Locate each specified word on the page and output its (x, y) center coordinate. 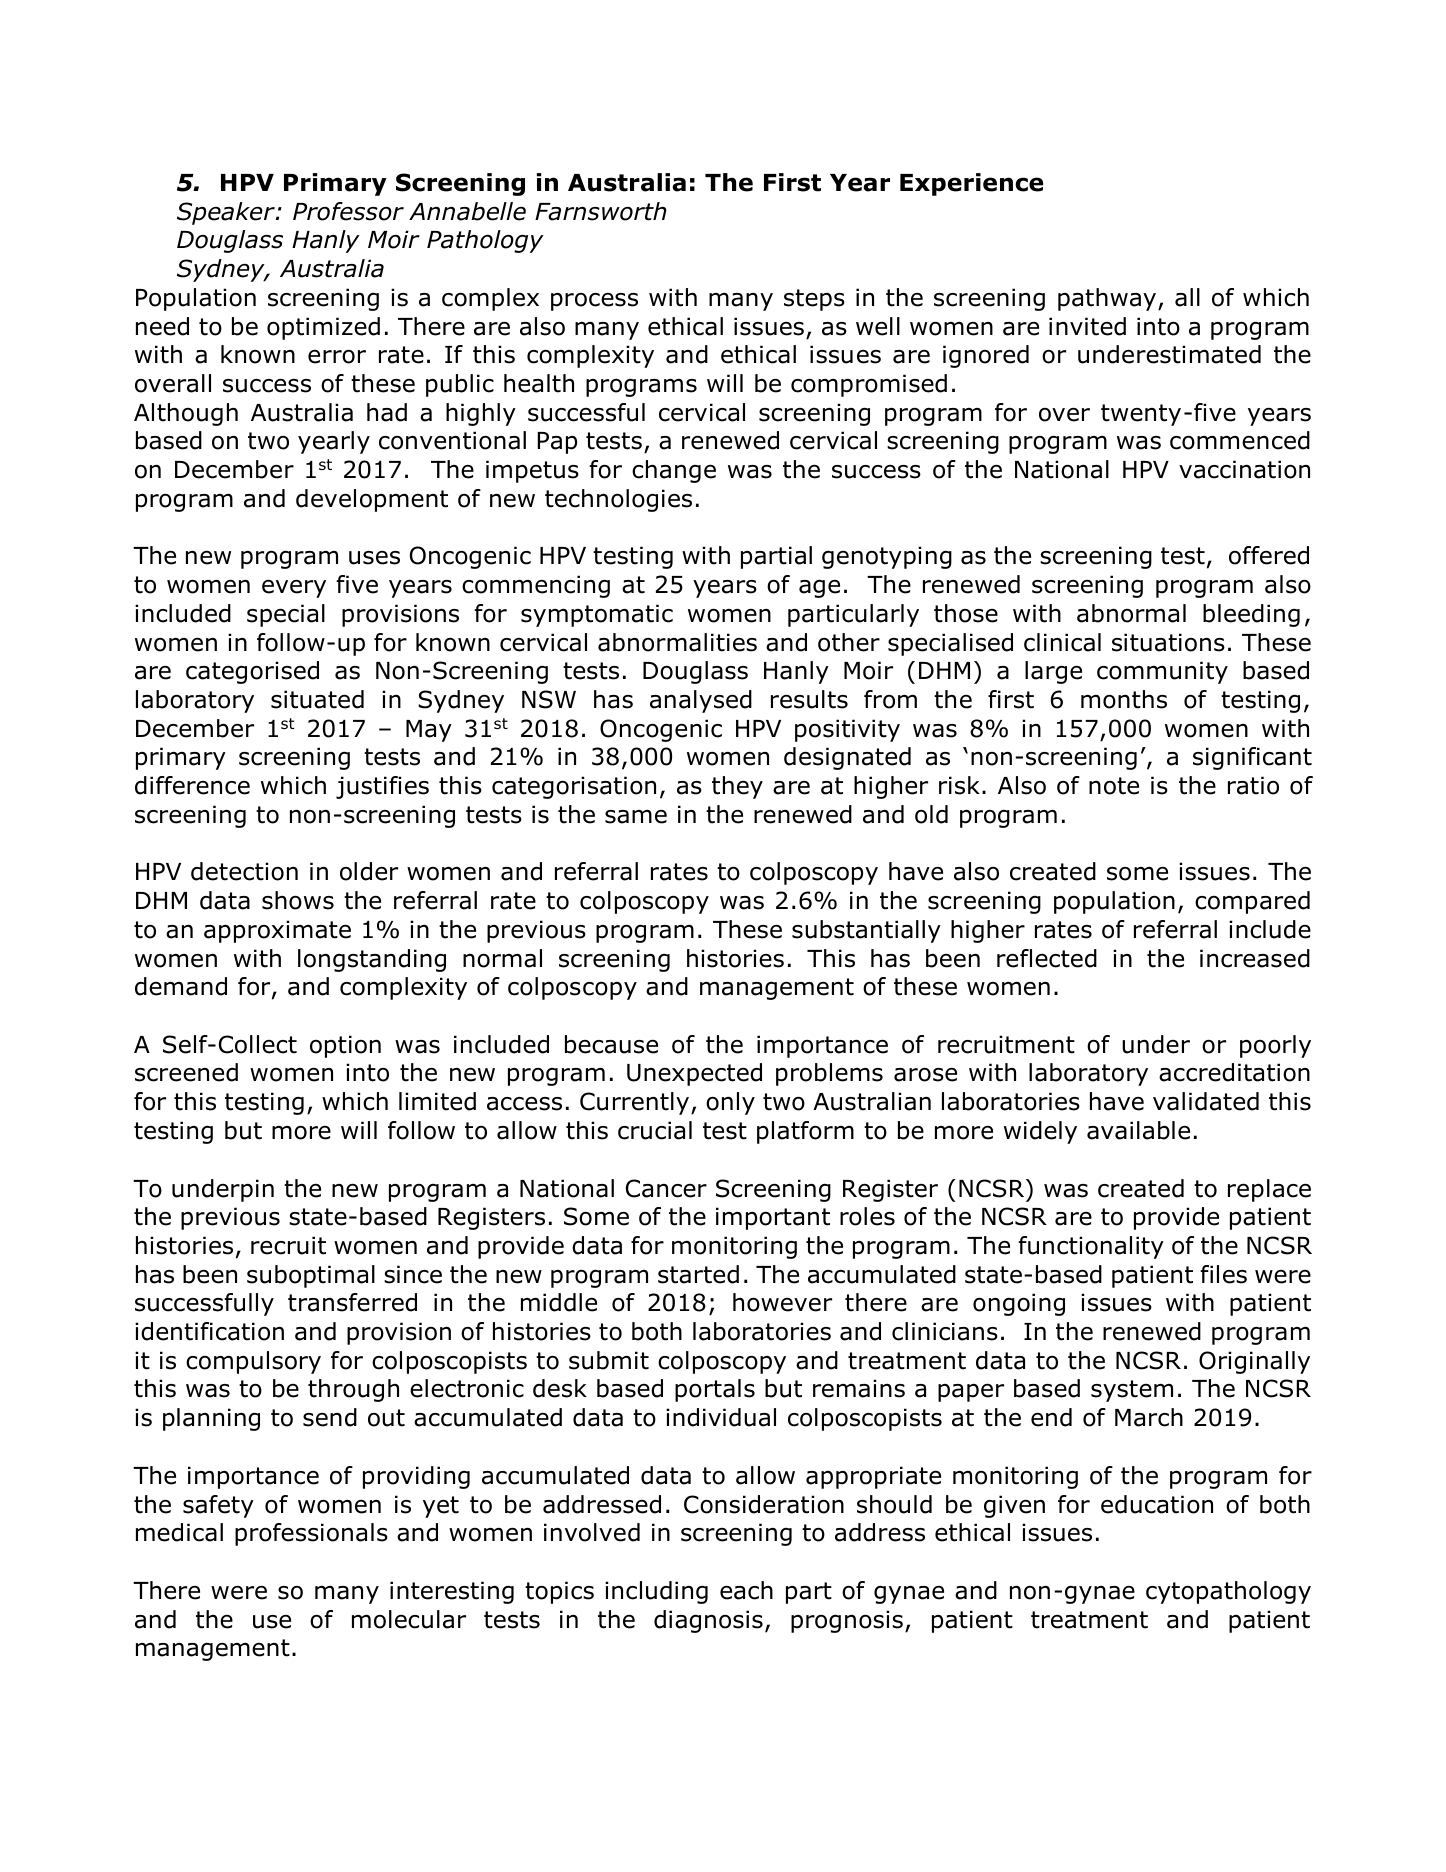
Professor (348, 211)
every (294, 589)
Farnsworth (601, 211)
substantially (866, 931)
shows (298, 900)
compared (1252, 902)
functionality (1091, 1247)
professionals (311, 1534)
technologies (618, 500)
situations (1168, 642)
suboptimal (311, 1276)
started (698, 1274)
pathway (1108, 299)
